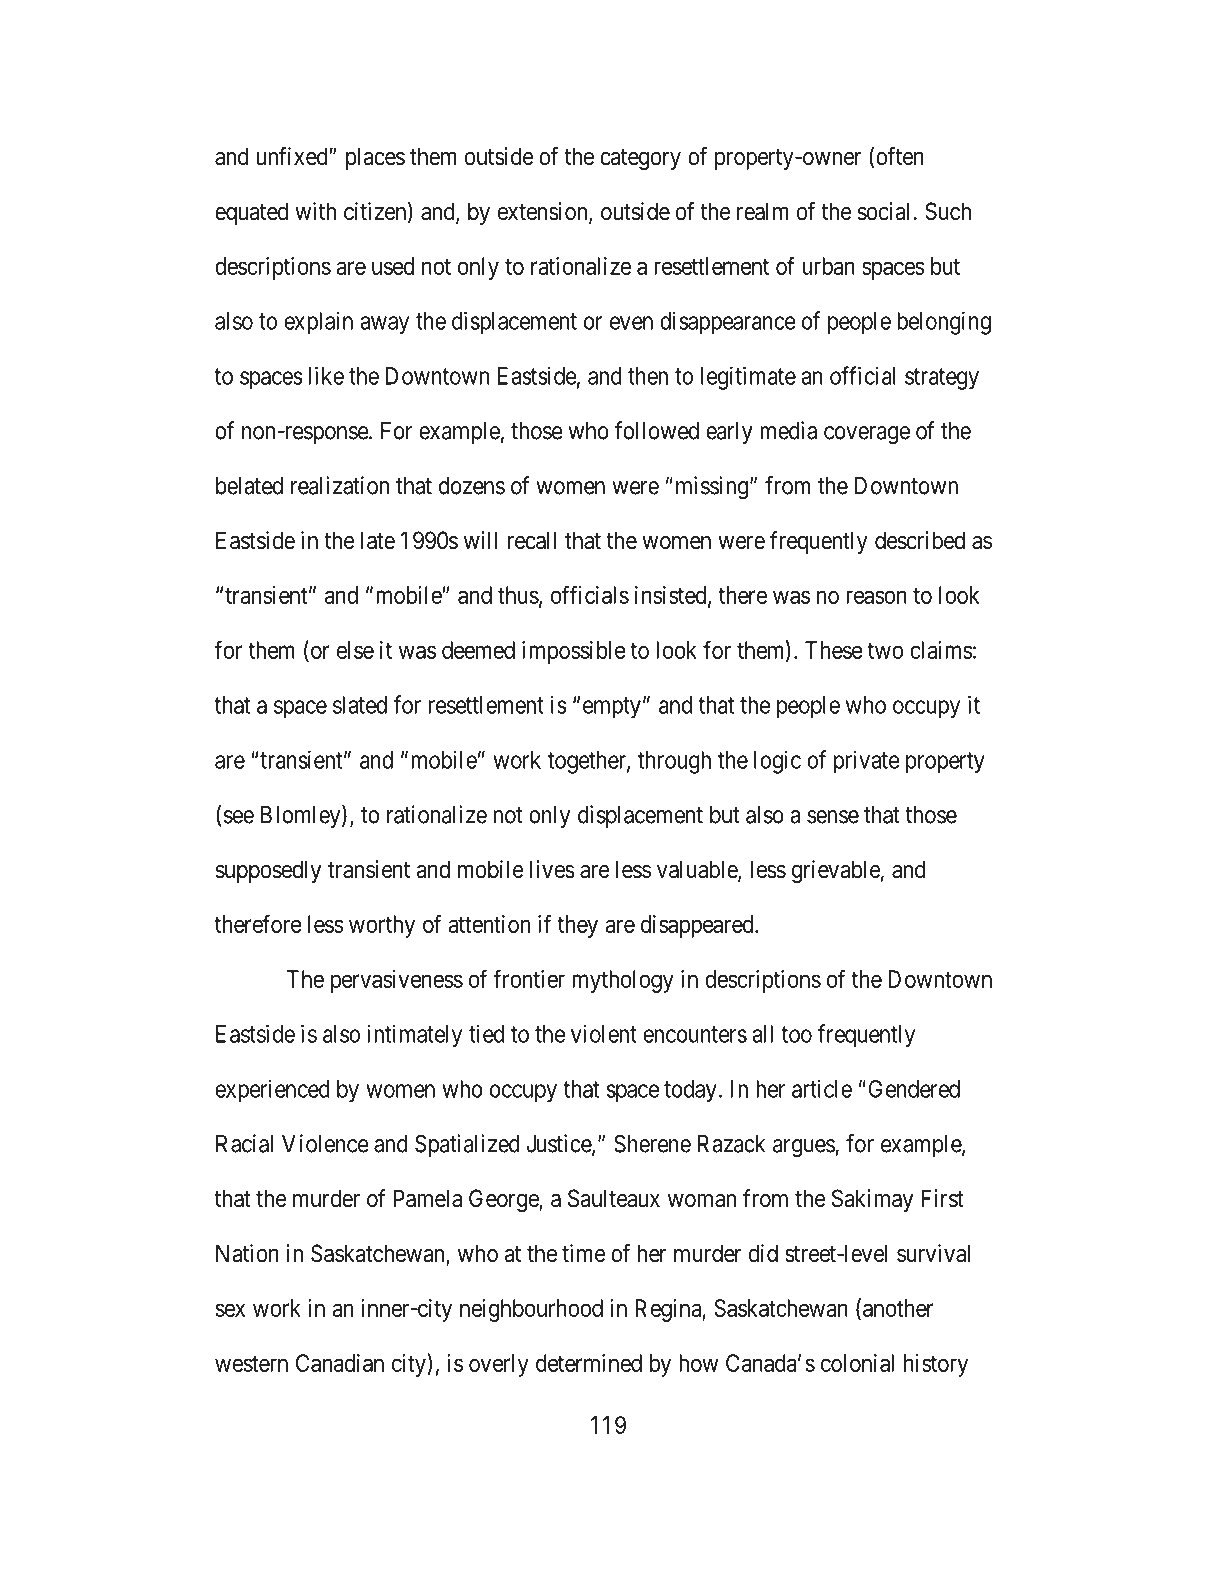 The image size is (1216, 1574). I want to click on determined, so click(589, 1363).
